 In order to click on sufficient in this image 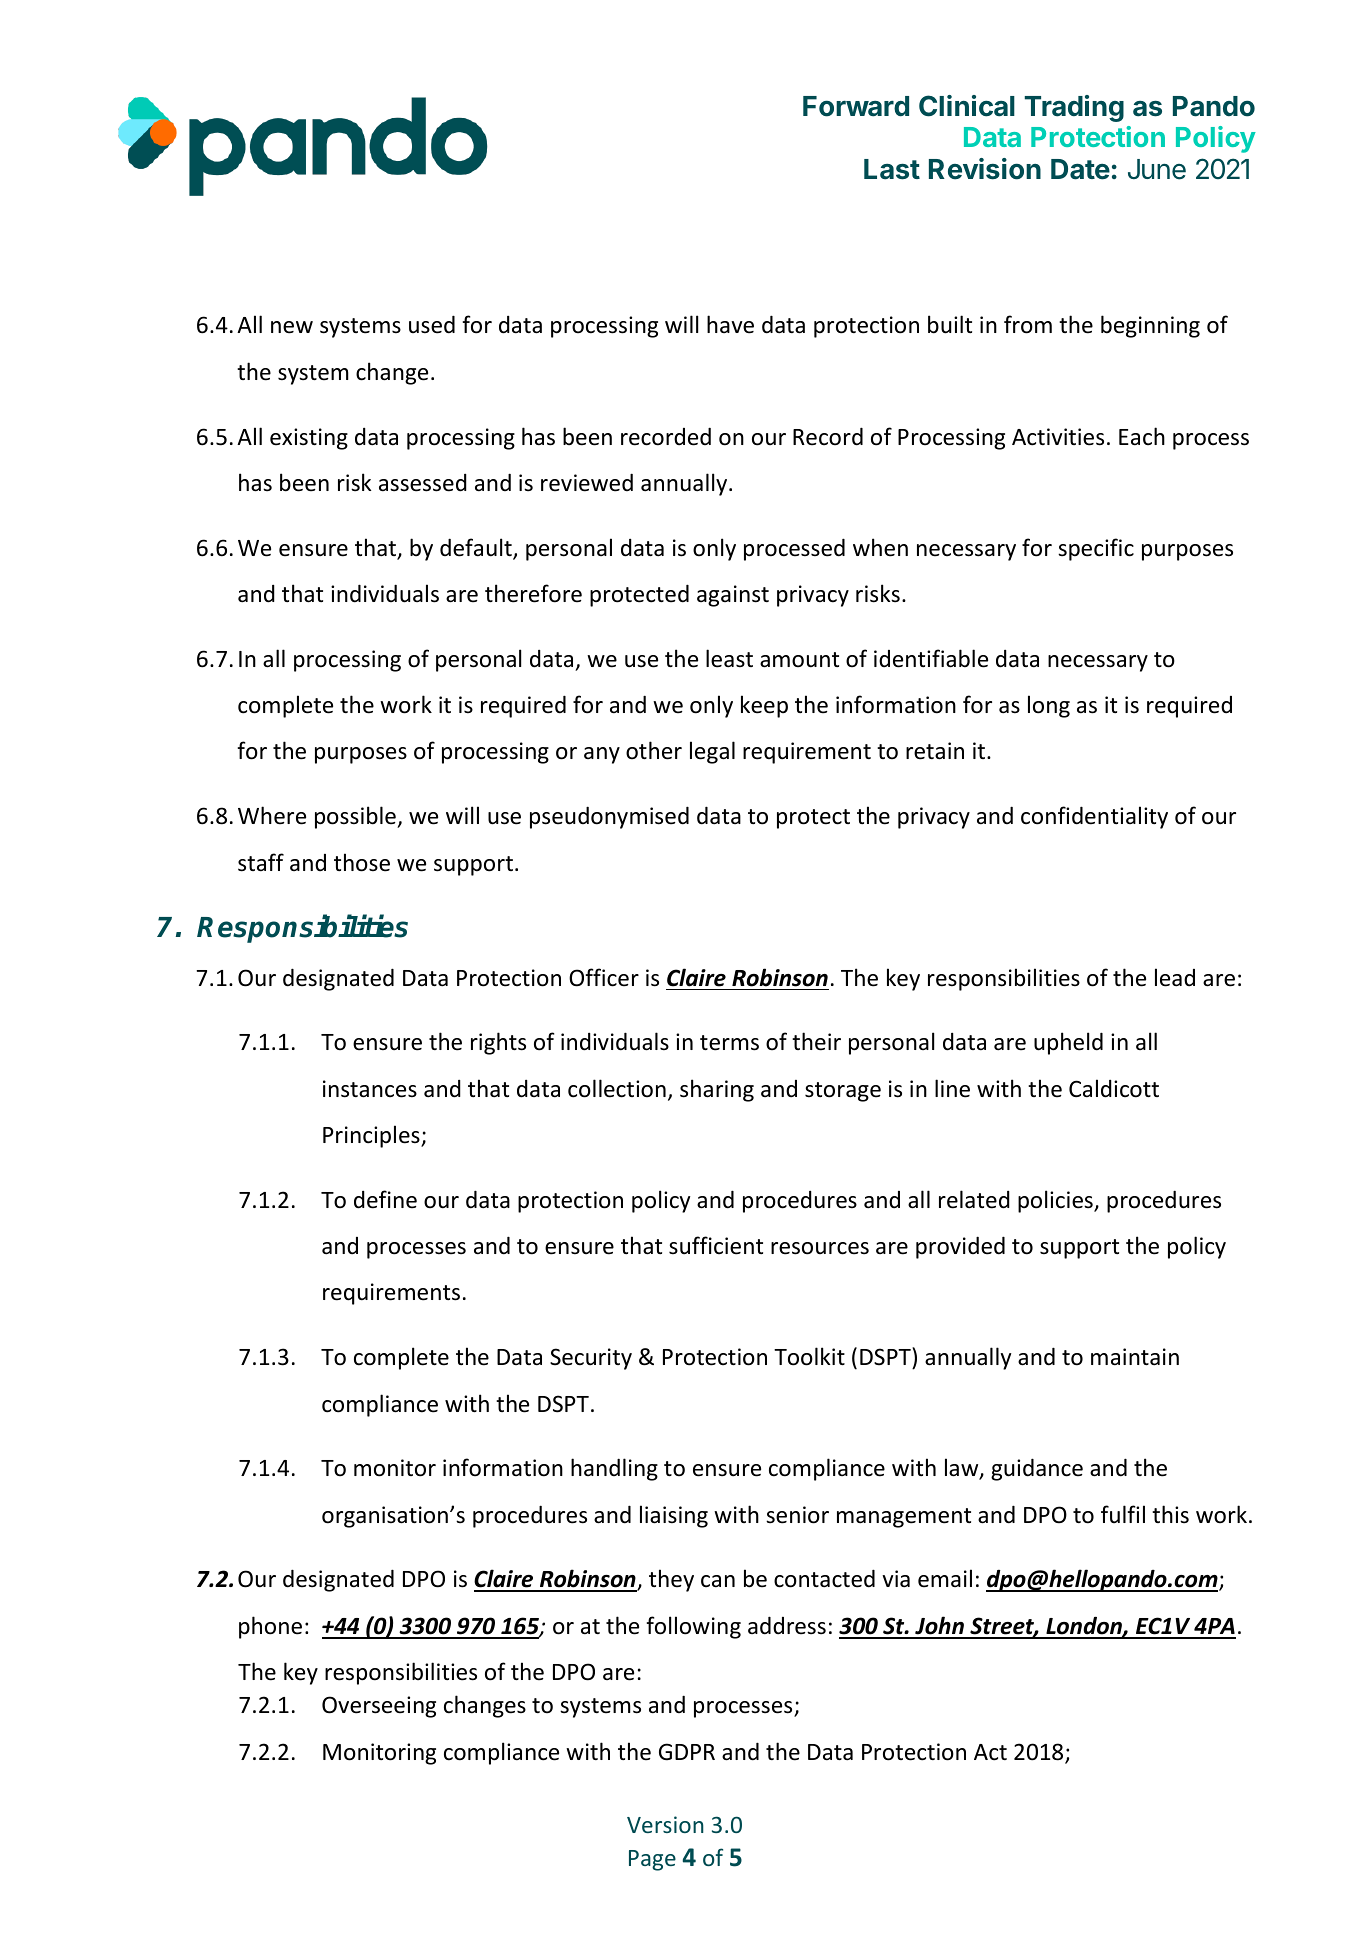, I will do `click(716, 1245)`.
